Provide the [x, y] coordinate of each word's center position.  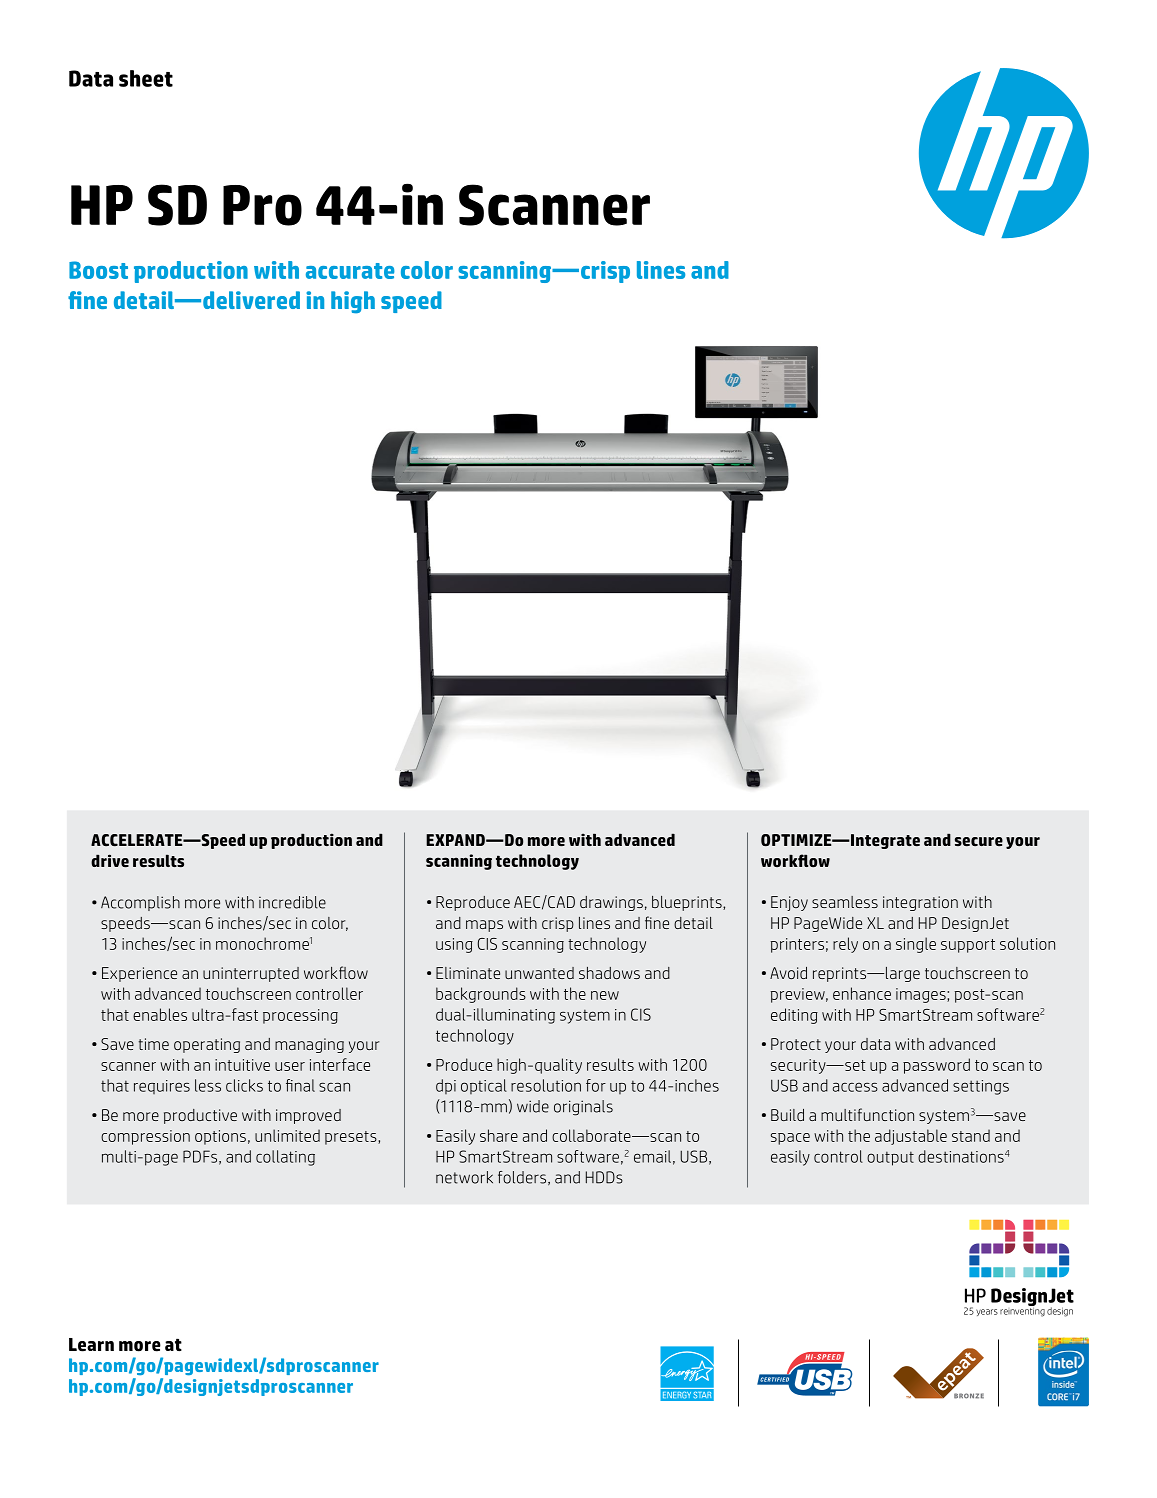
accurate [350, 271]
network [464, 1177]
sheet [146, 78]
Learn [91, 1345]
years [987, 1312]
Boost [98, 270]
